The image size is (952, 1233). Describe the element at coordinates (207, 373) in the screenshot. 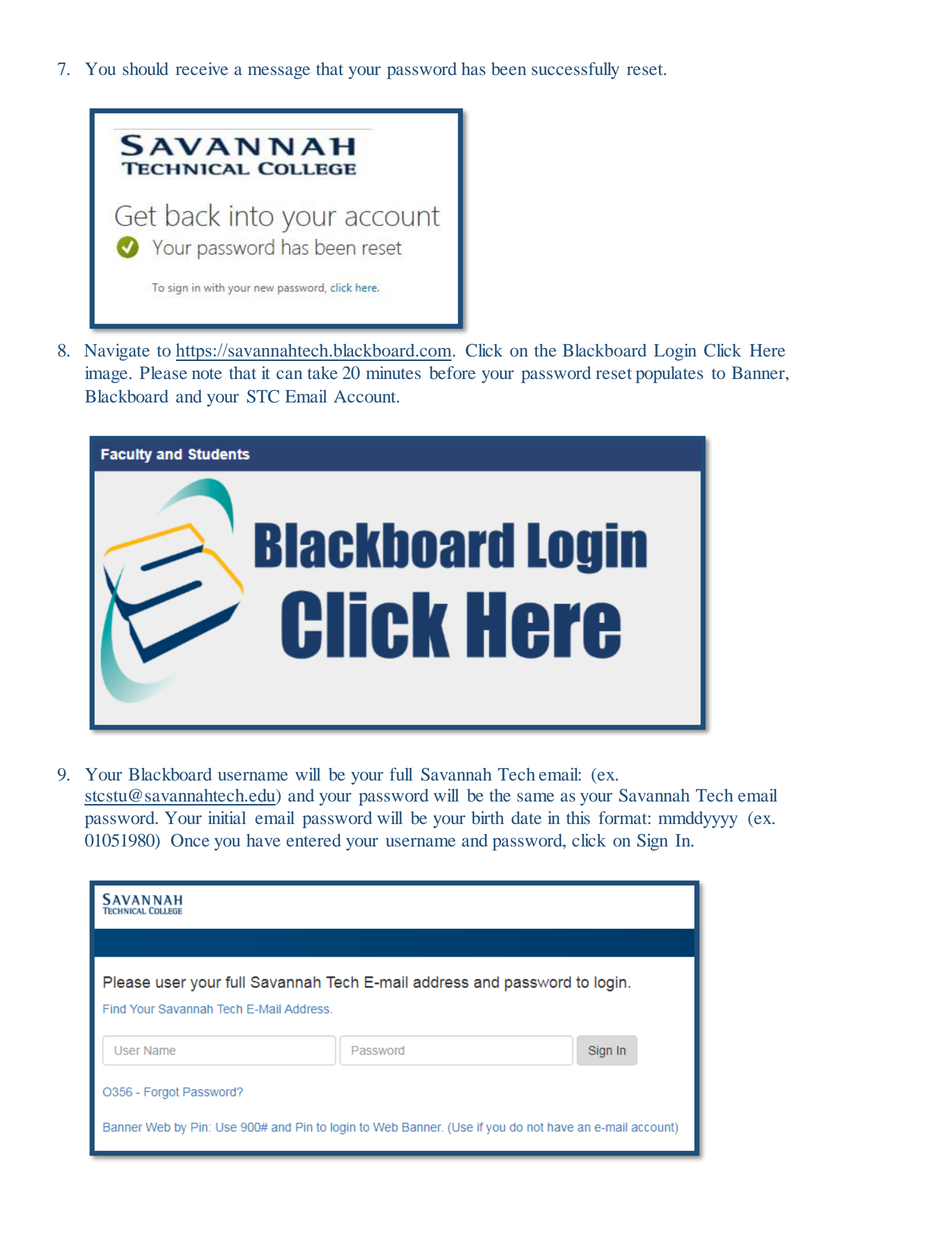

I see `note` at that location.
